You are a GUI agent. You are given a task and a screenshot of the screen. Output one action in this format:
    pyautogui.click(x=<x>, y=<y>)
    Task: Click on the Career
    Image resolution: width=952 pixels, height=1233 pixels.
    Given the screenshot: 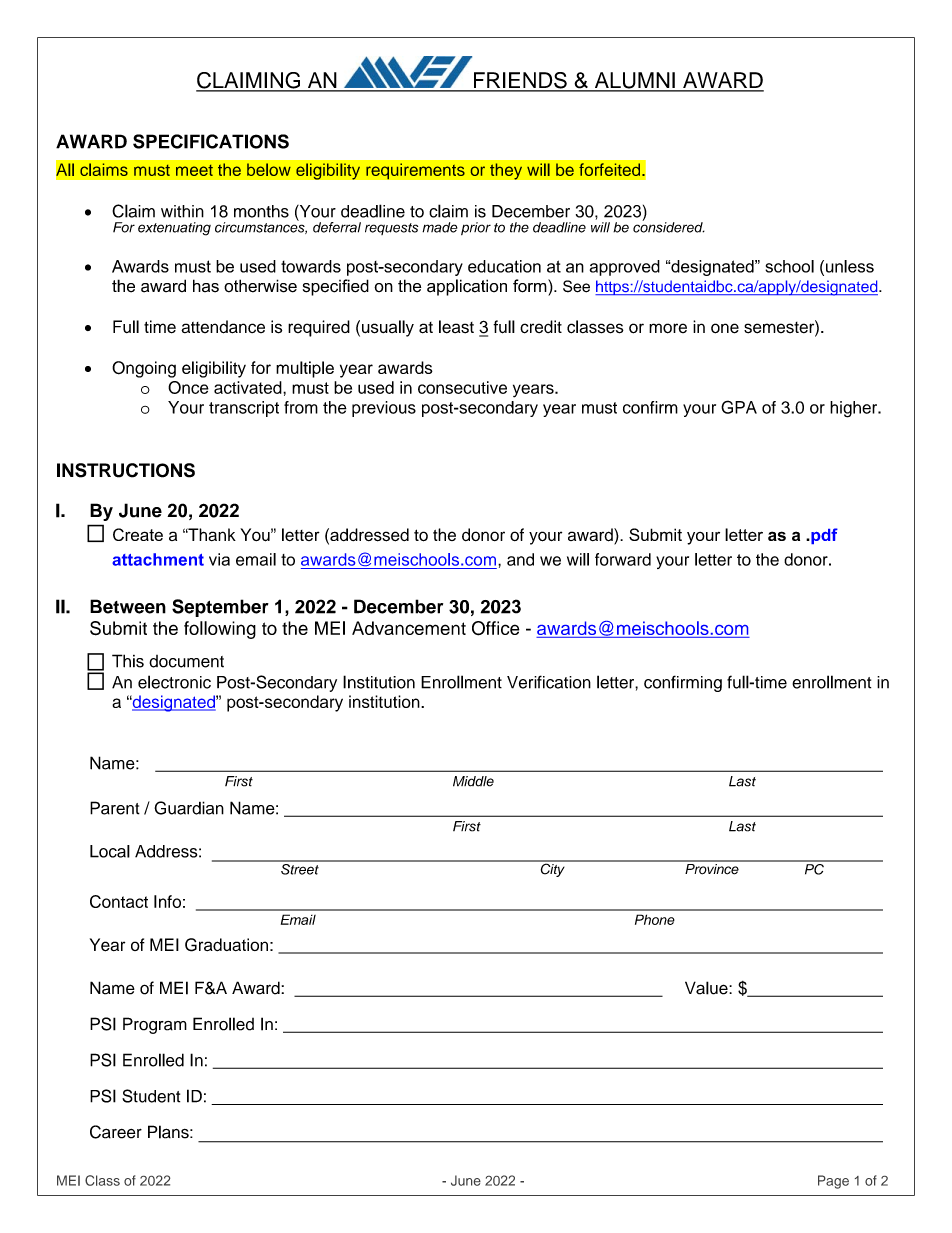 What is the action you would take?
    pyautogui.click(x=116, y=1132)
